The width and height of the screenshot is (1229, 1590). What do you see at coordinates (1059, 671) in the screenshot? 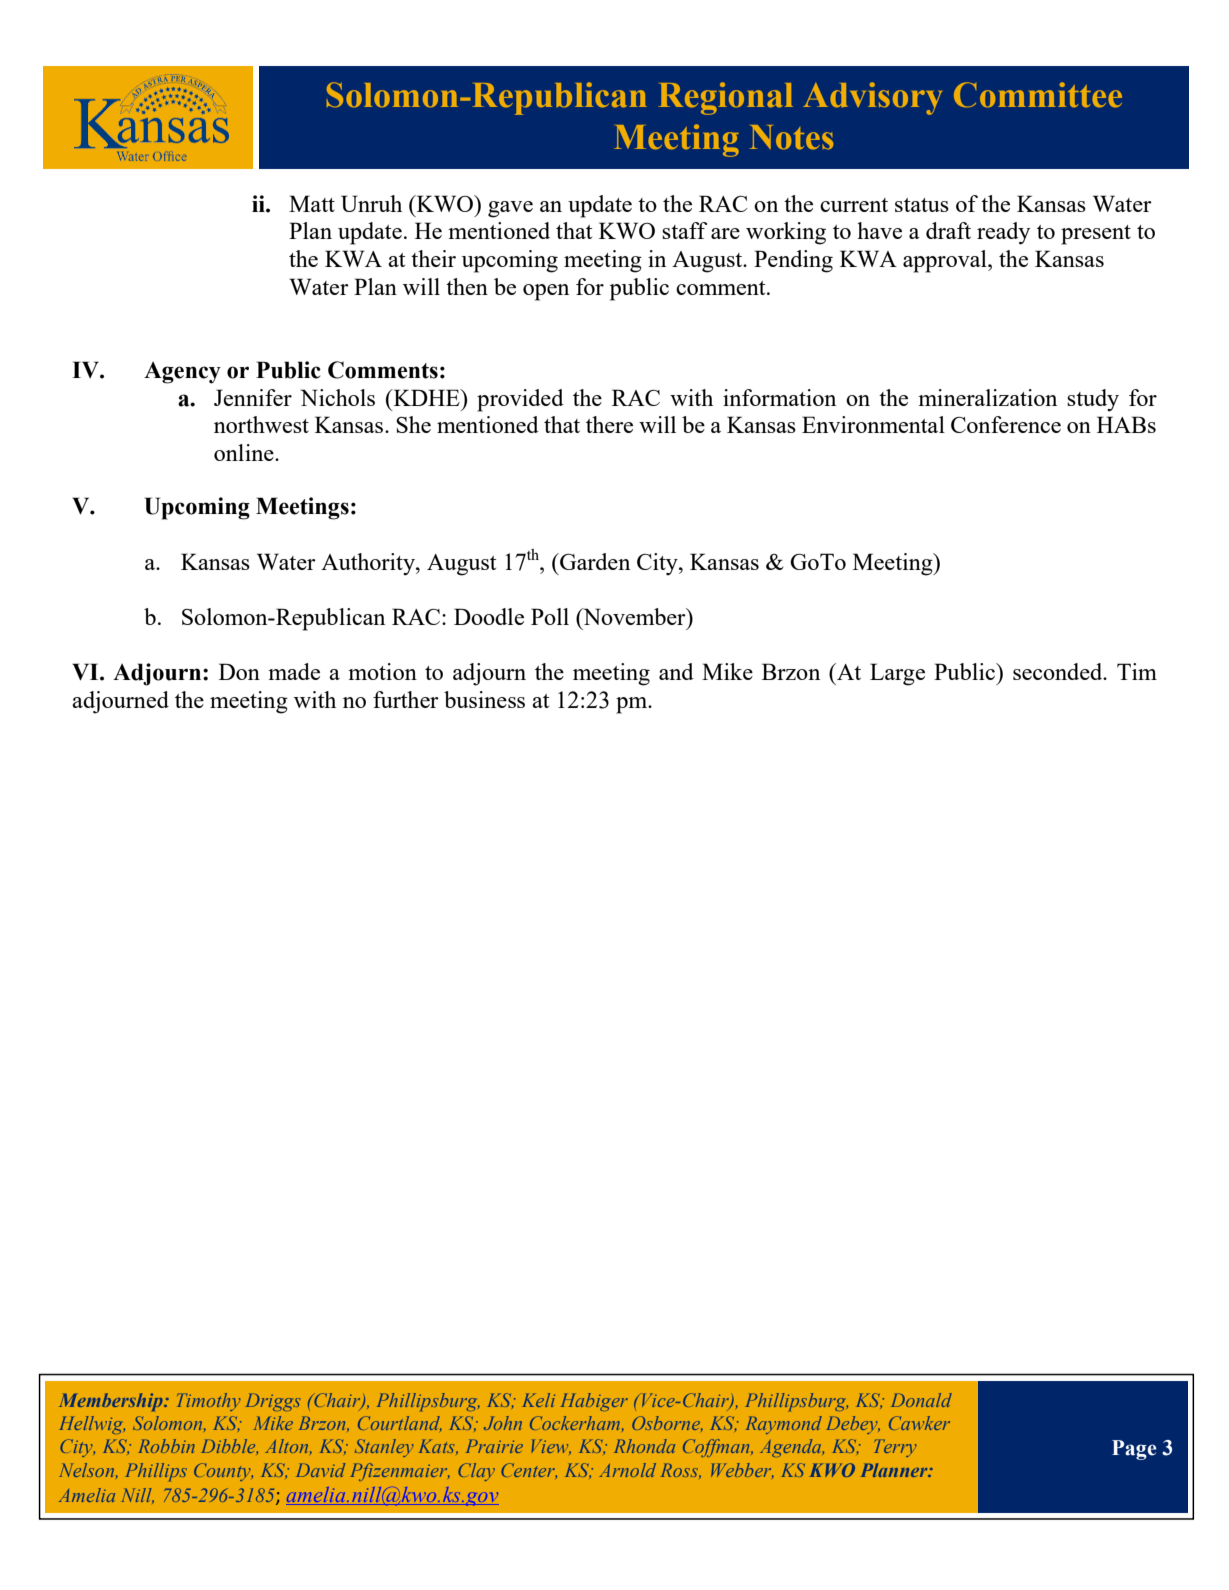
I see `seconded` at bounding box center [1059, 671].
